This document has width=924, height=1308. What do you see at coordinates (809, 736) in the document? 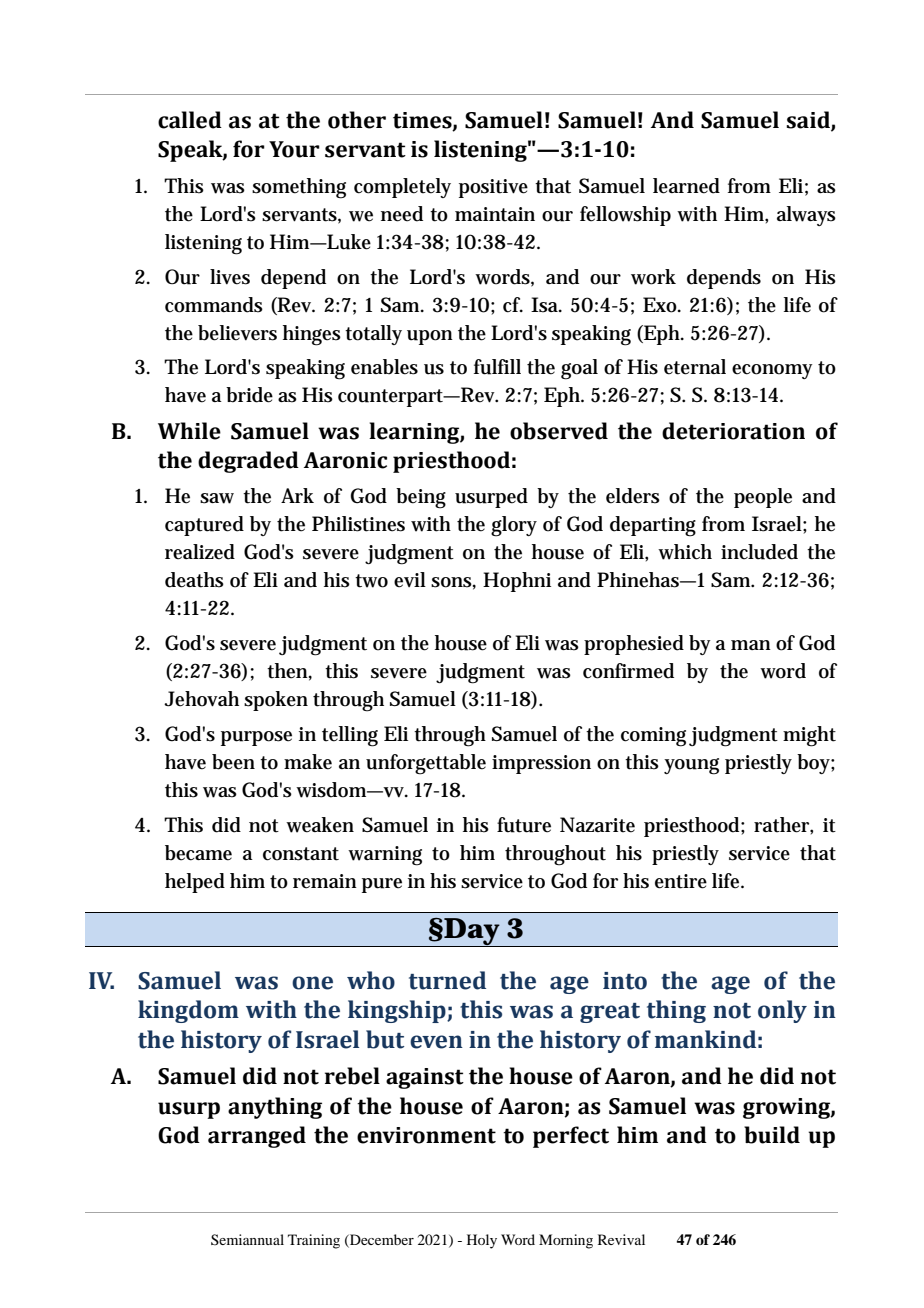
I see `might` at bounding box center [809, 736].
